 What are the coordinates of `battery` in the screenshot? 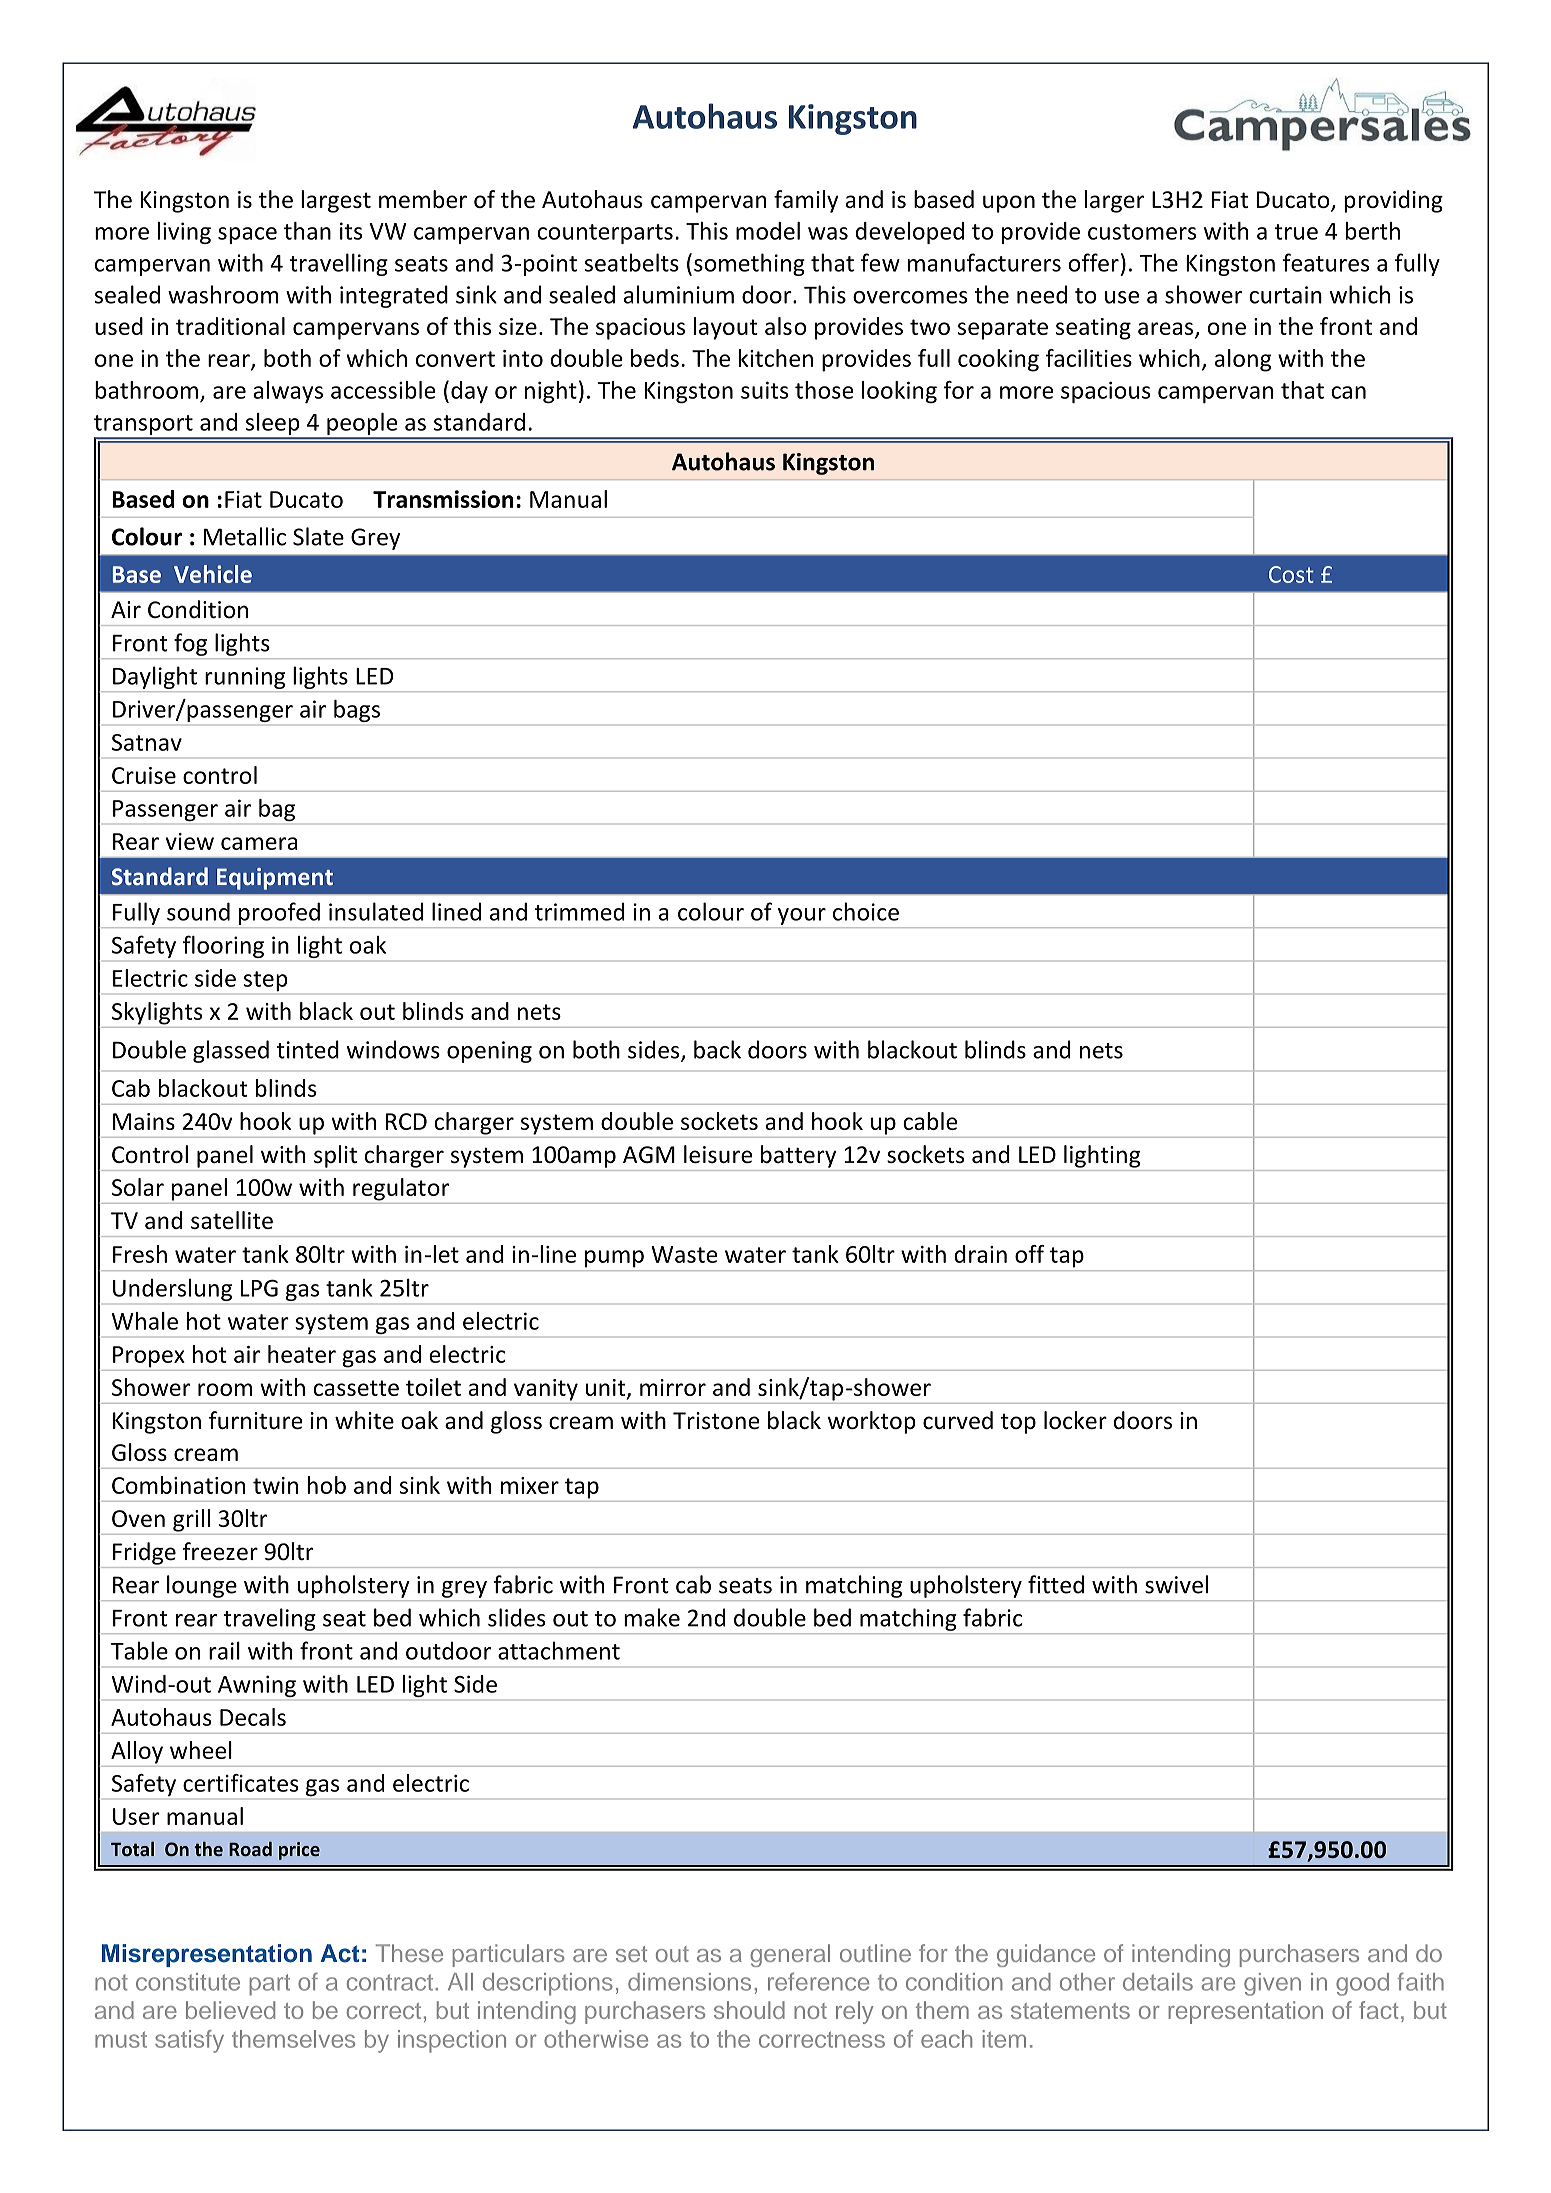 It's located at (798, 1156).
